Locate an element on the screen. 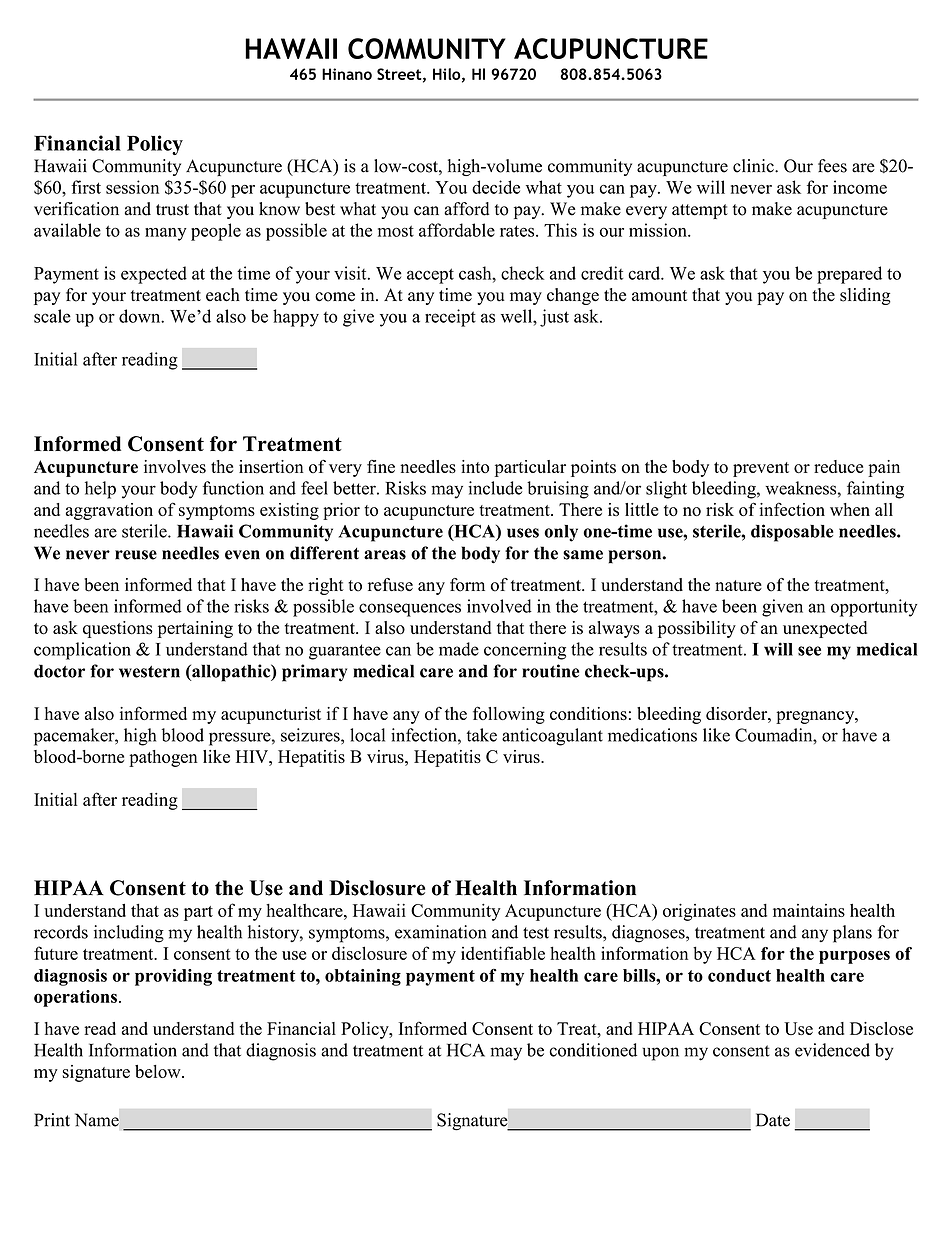 This screenshot has height=1233, width=952. medications is located at coordinates (652, 735).
